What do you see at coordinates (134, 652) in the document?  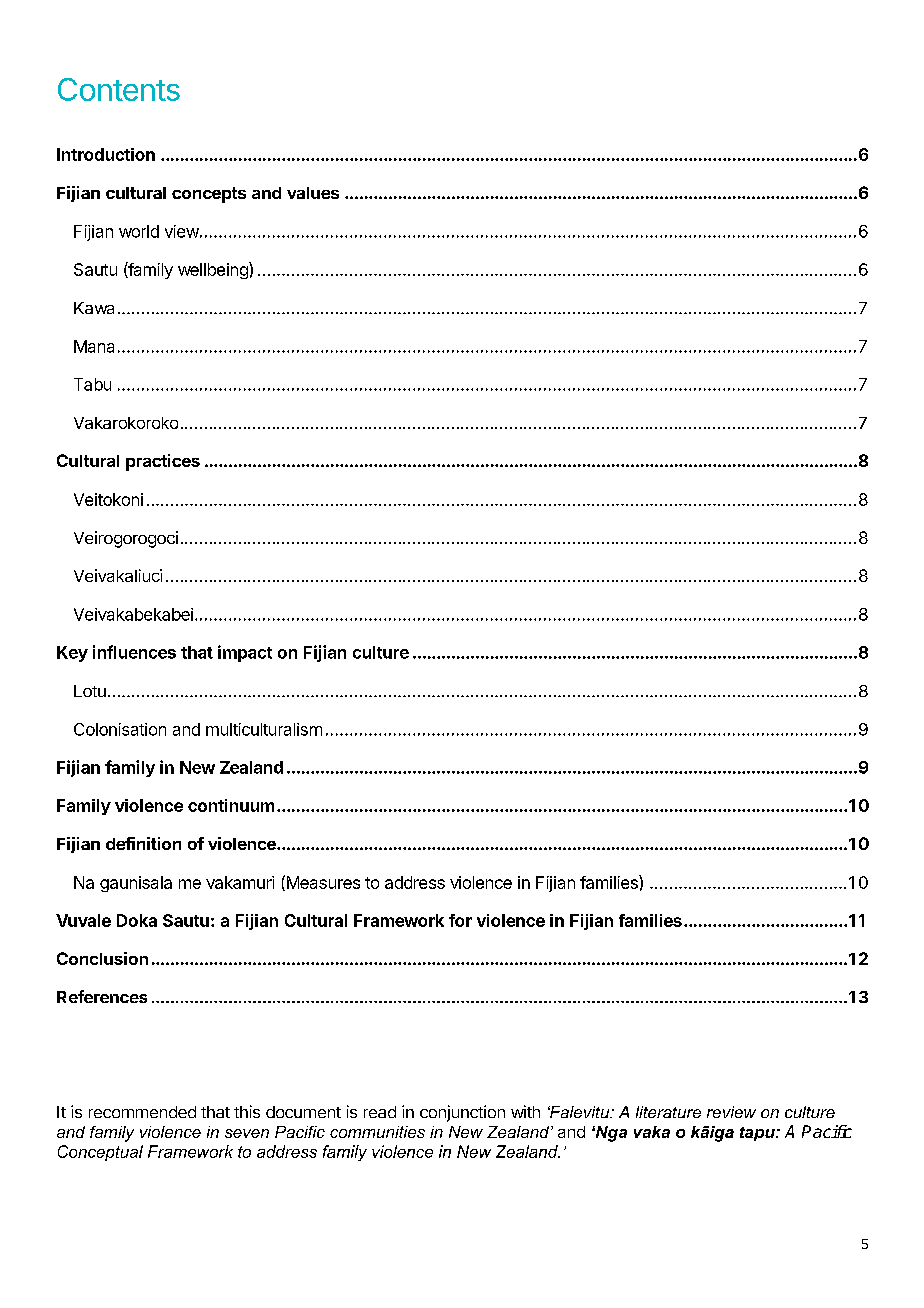 I see `influences` at bounding box center [134, 652].
